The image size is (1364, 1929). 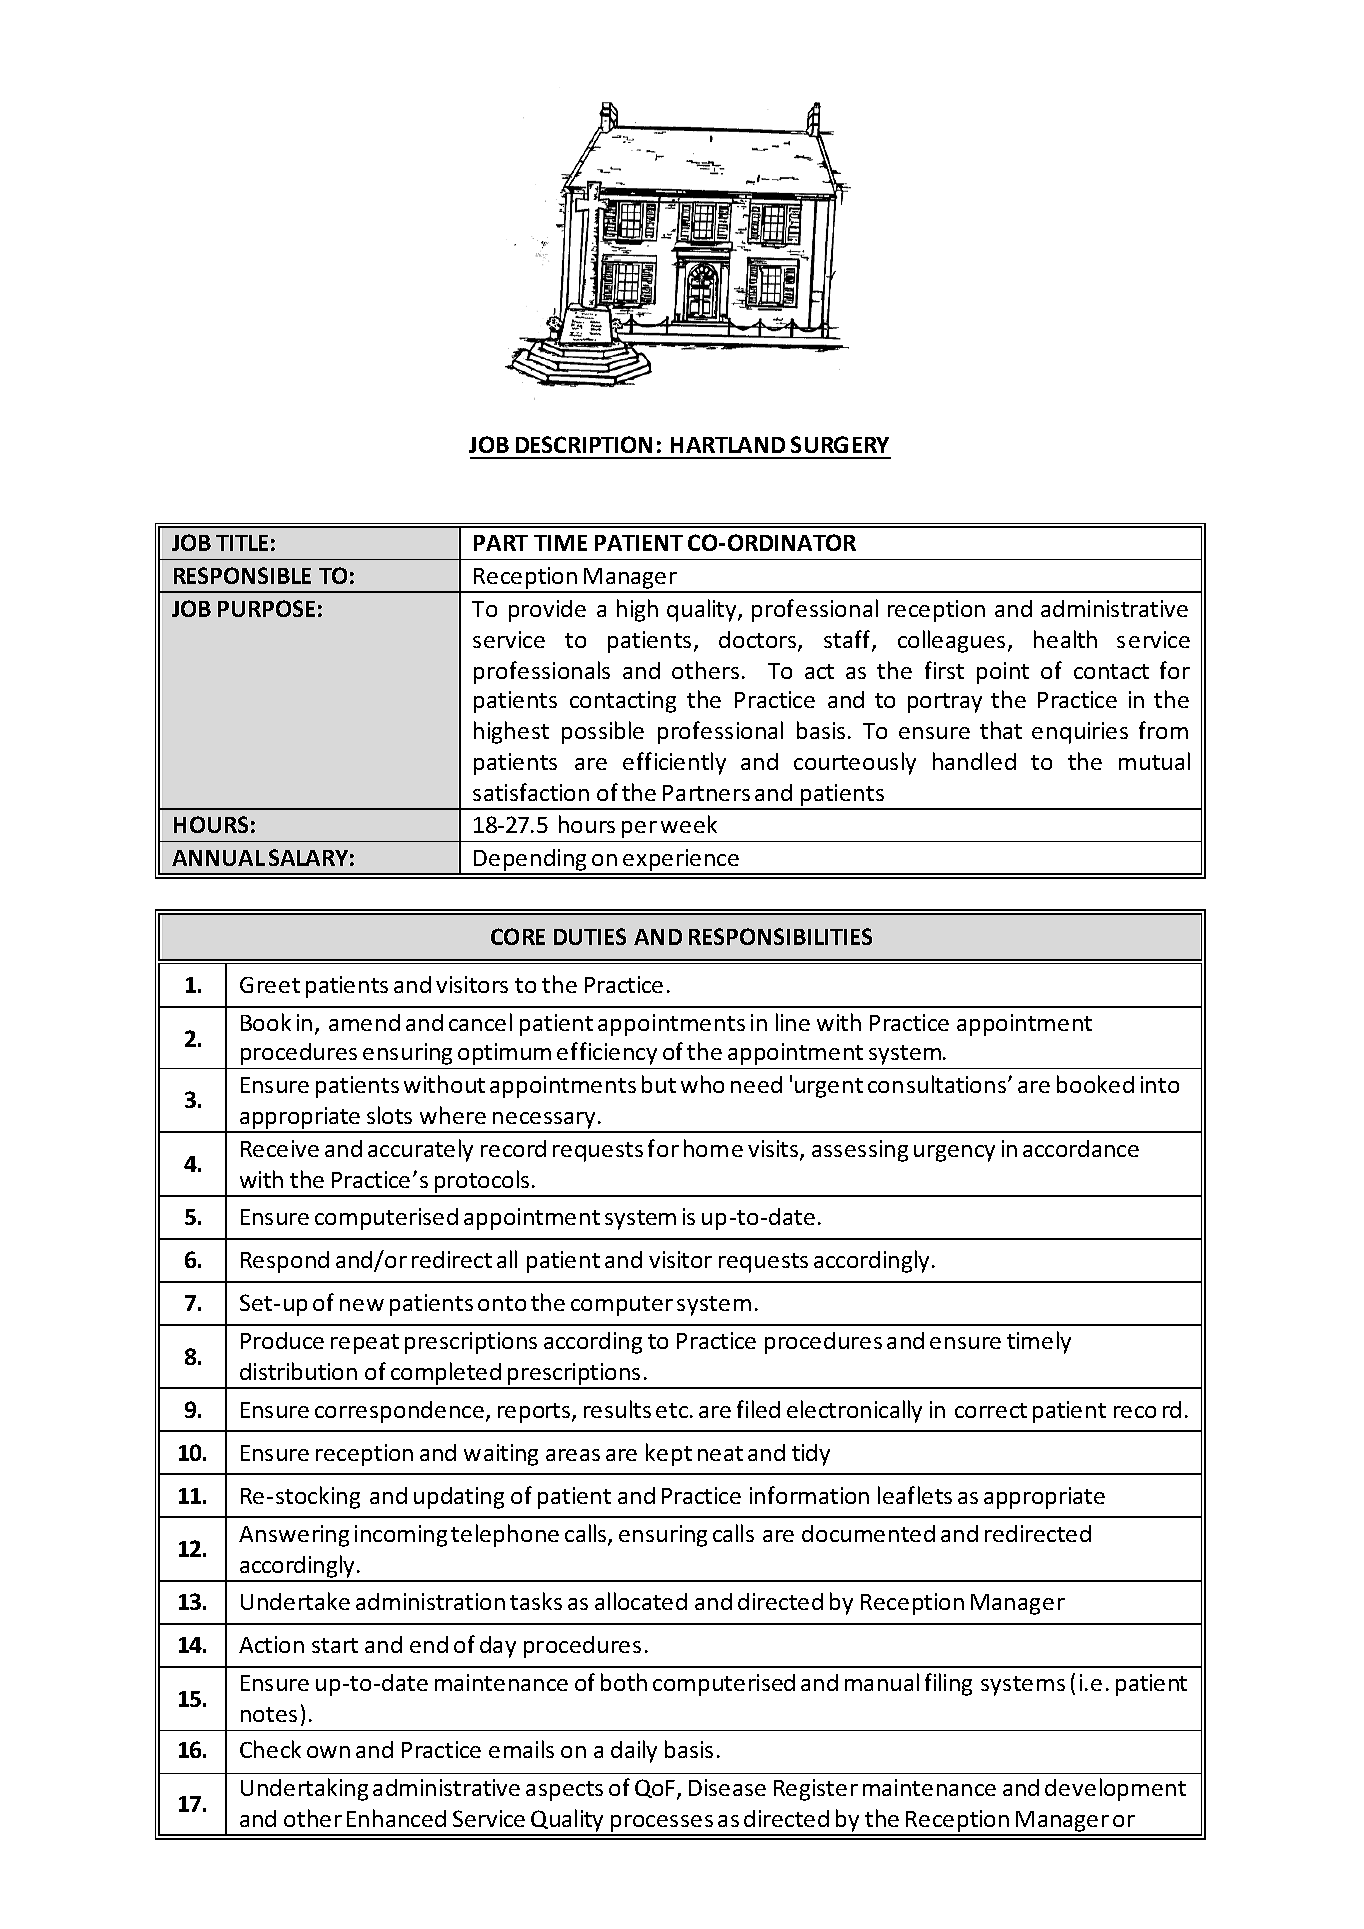 I want to click on RESPONSIBLE, so click(x=242, y=575).
